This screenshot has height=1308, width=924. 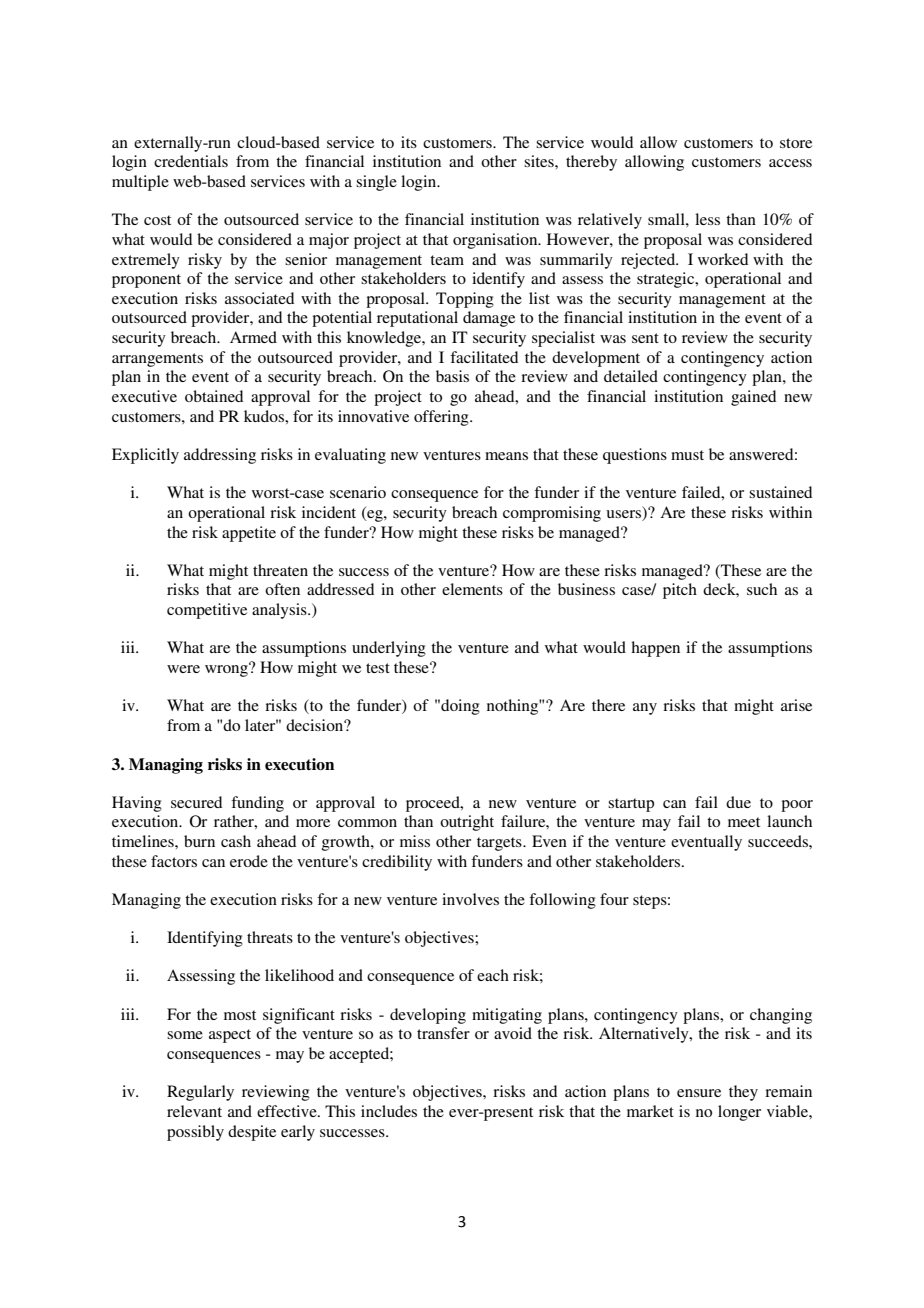 I want to click on Regularly, so click(x=200, y=1093).
